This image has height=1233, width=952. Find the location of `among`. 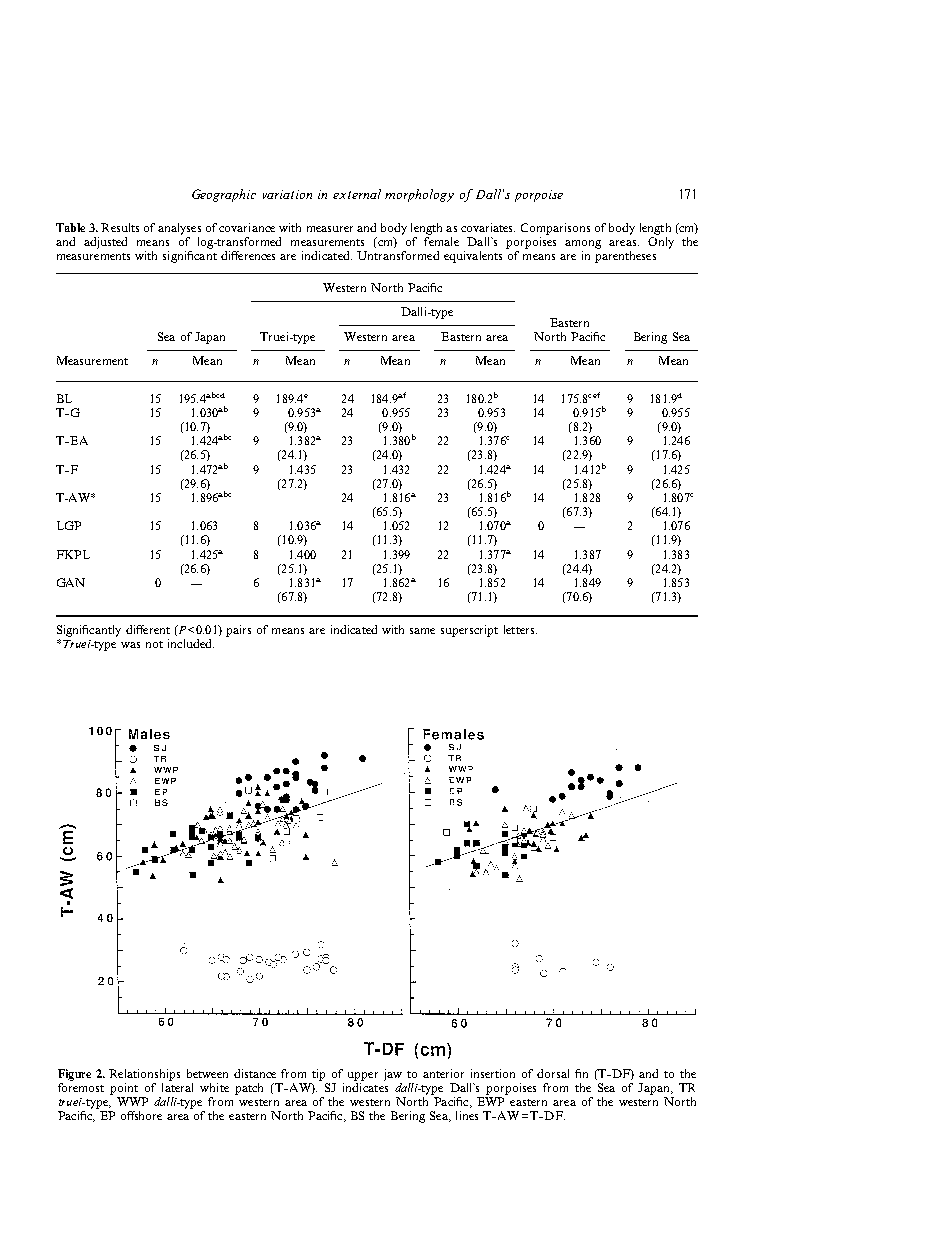

among is located at coordinates (583, 244).
